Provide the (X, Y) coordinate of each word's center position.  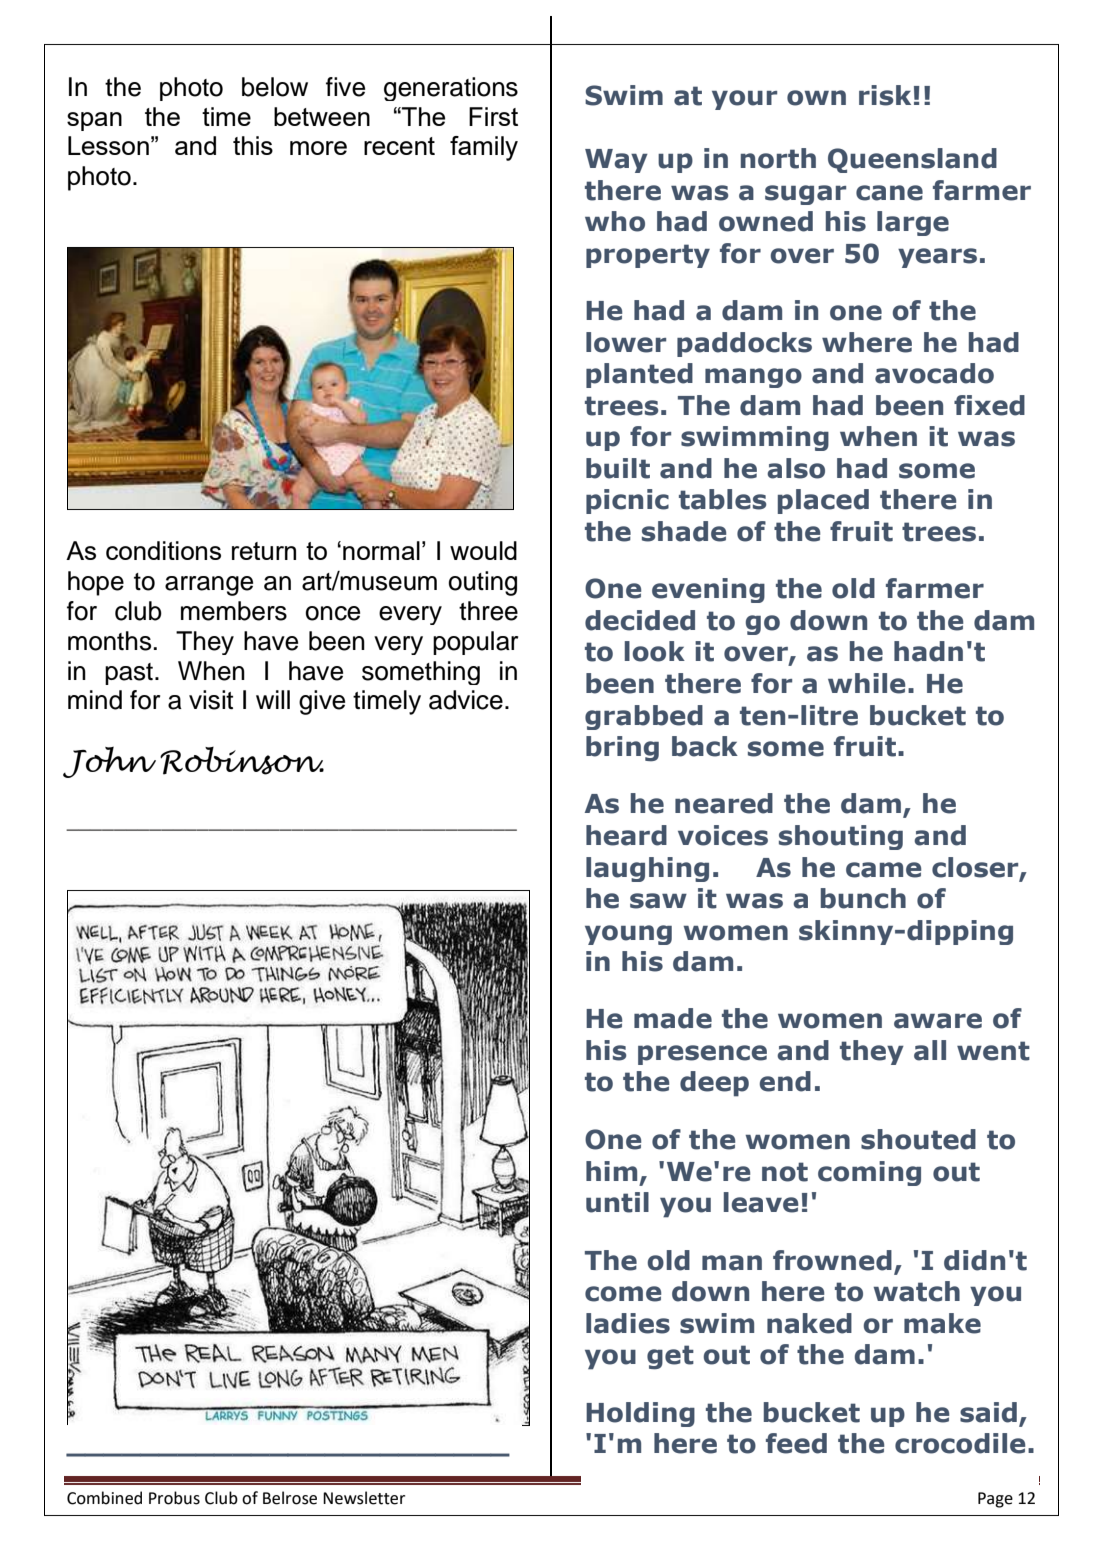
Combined (104, 1498)
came (884, 870)
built (618, 468)
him (611, 1171)
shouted (918, 1139)
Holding (640, 1414)
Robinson (242, 761)
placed (823, 501)
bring (622, 749)
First (493, 116)
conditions (163, 550)
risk (885, 95)
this (253, 145)
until (617, 1202)
